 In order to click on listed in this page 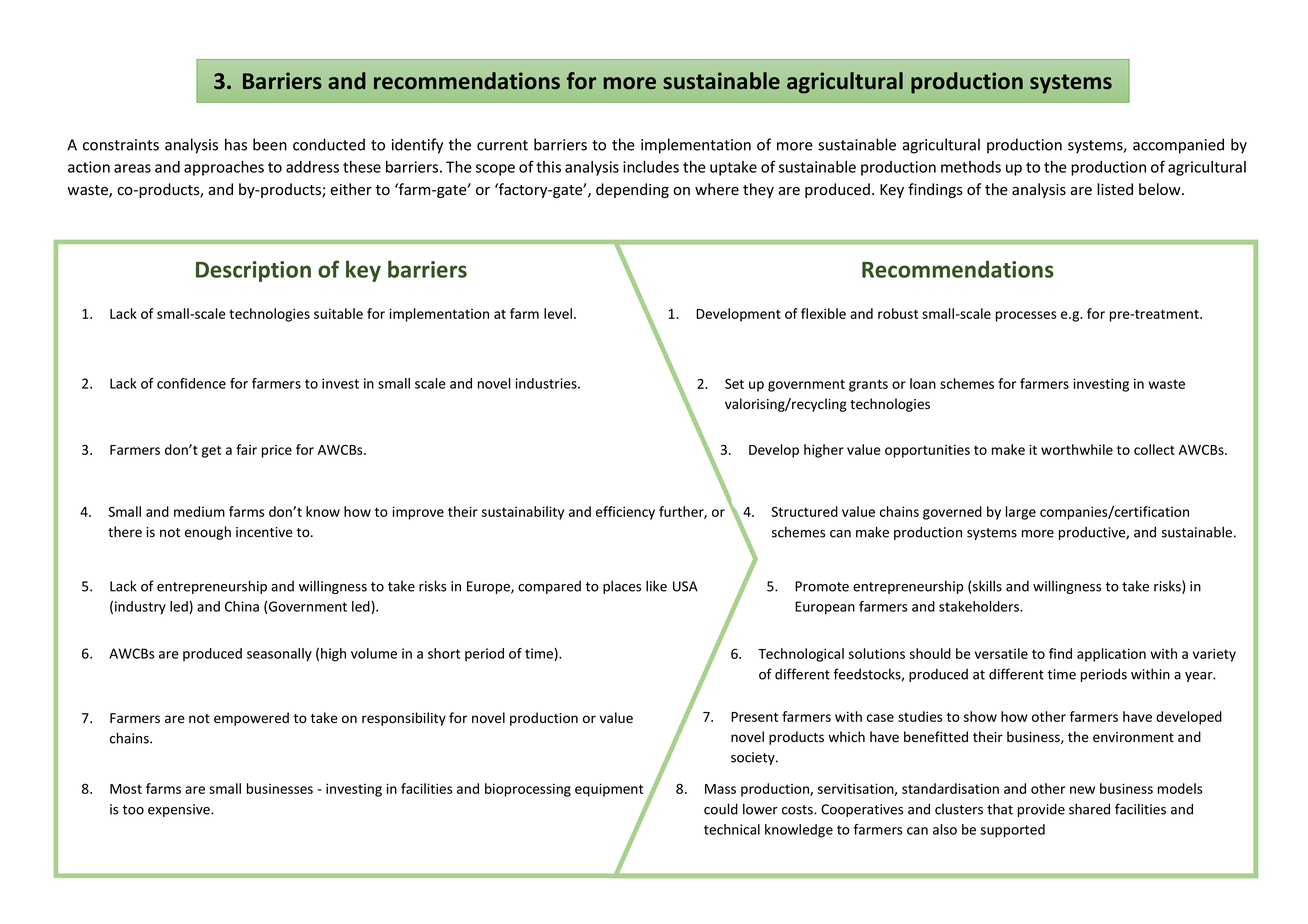, I will do `click(1115, 189)`.
